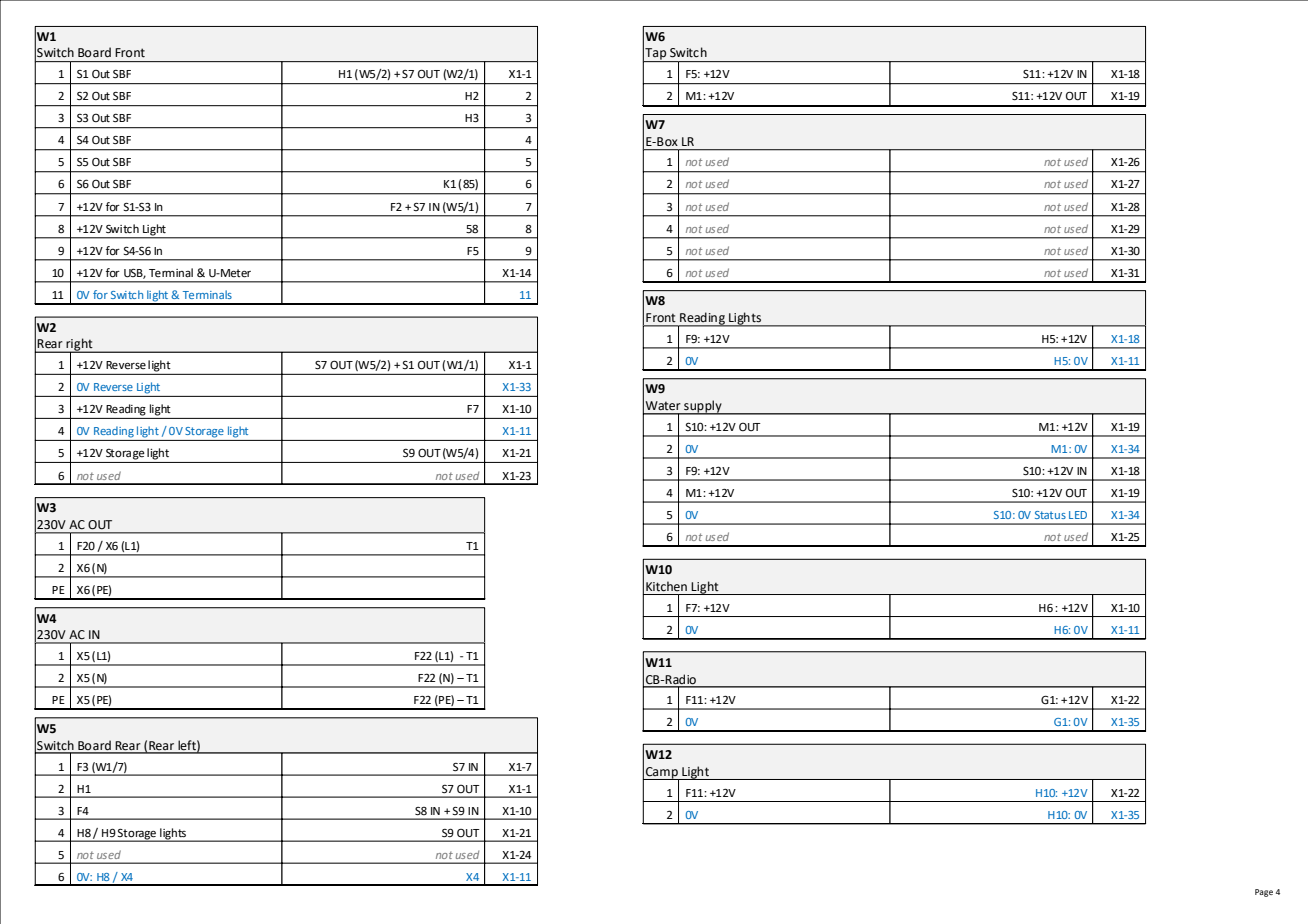 Image resolution: width=1308 pixels, height=924 pixels. Describe the element at coordinates (80, 345) in the document. I see `right` at that location.
